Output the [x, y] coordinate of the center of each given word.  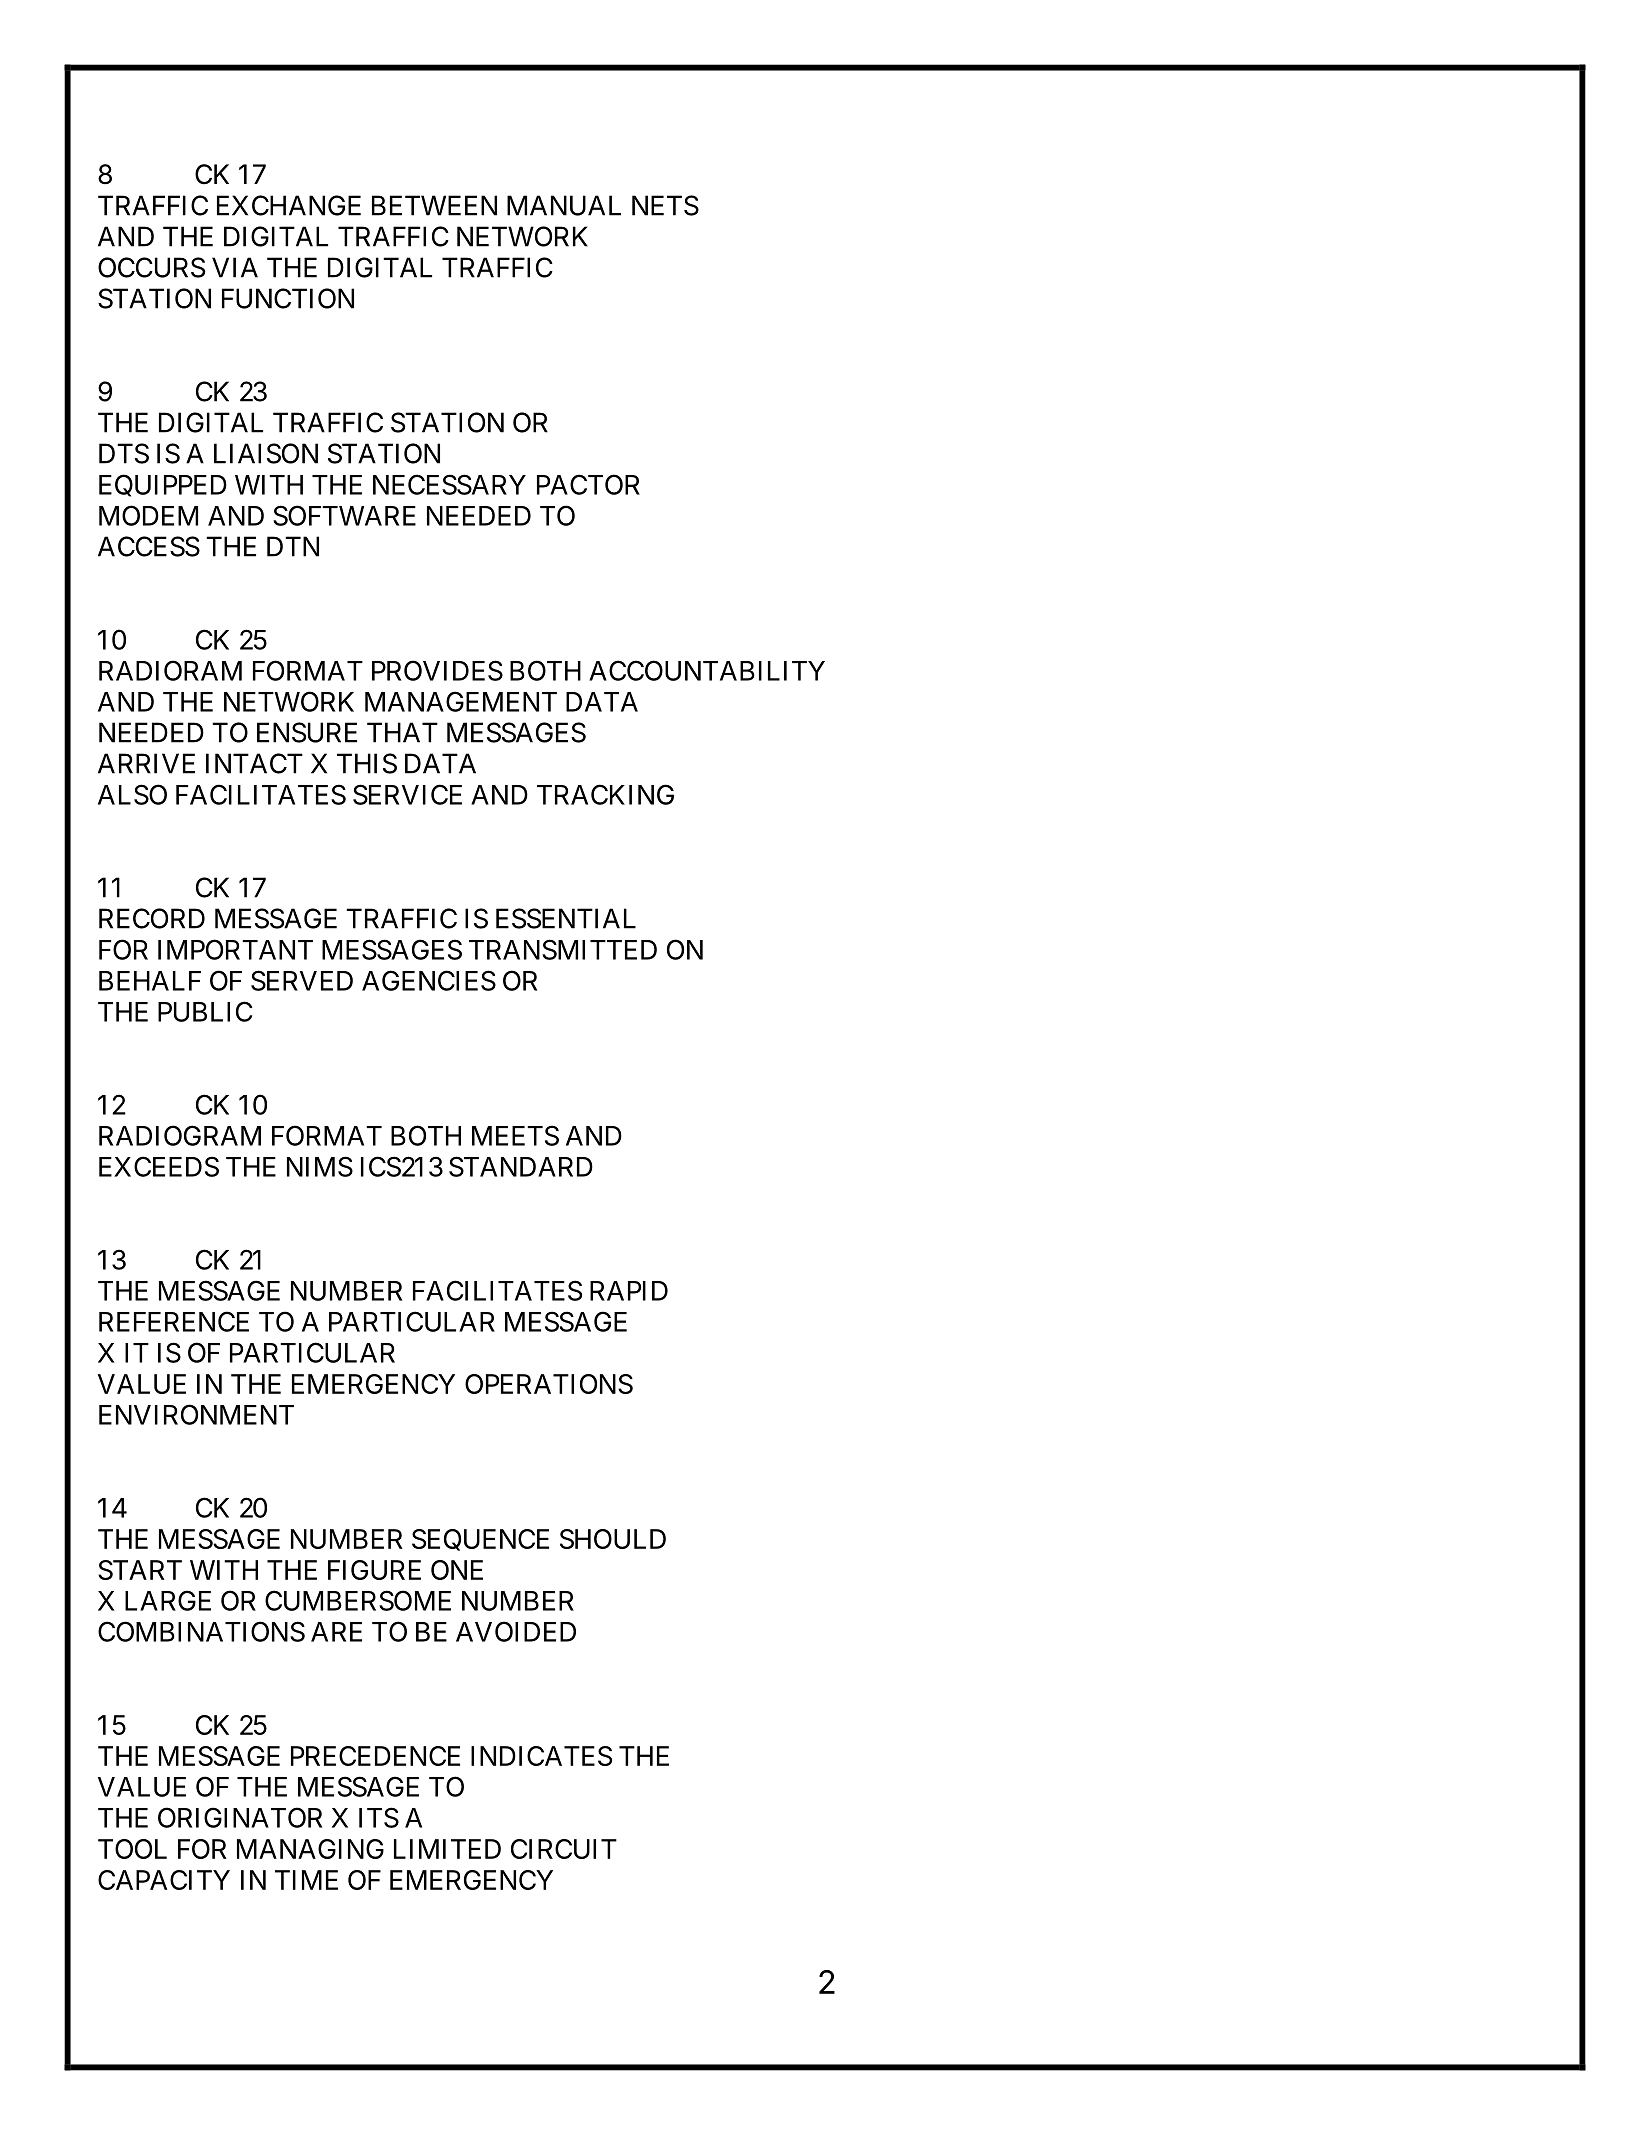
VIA [235, 267]
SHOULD [613, 1539]
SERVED [302, 980]
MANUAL [564, 205]
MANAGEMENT [461, 701]
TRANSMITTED [563, 949]
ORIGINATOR [240, 1817]
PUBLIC [205, 1011]
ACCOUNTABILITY [707, 670]
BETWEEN [434, 205]
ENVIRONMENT [196, 1414]
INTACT [254, 763]
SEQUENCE [480, 1540]
